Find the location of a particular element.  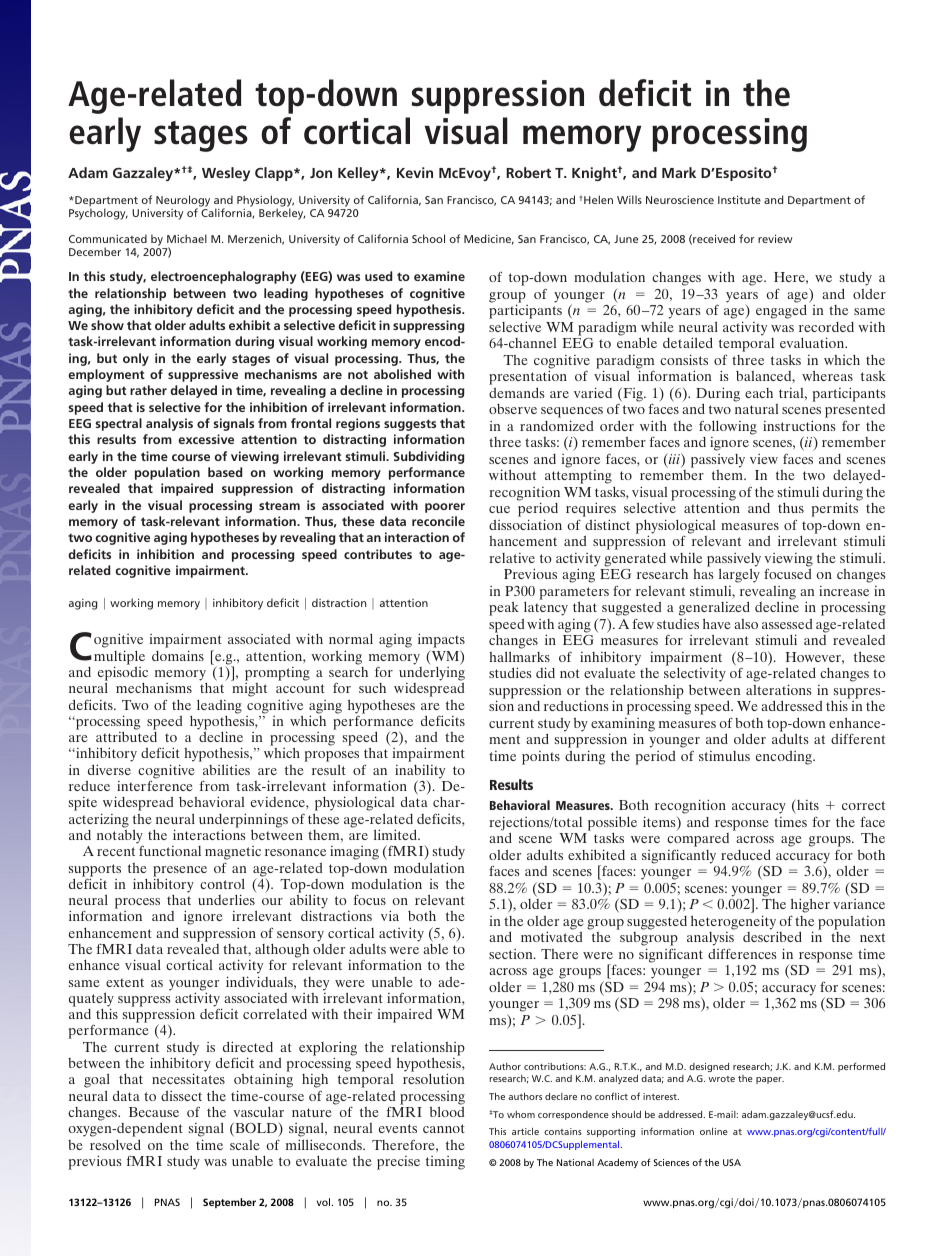

domains is located at coordinates (178, 655).
